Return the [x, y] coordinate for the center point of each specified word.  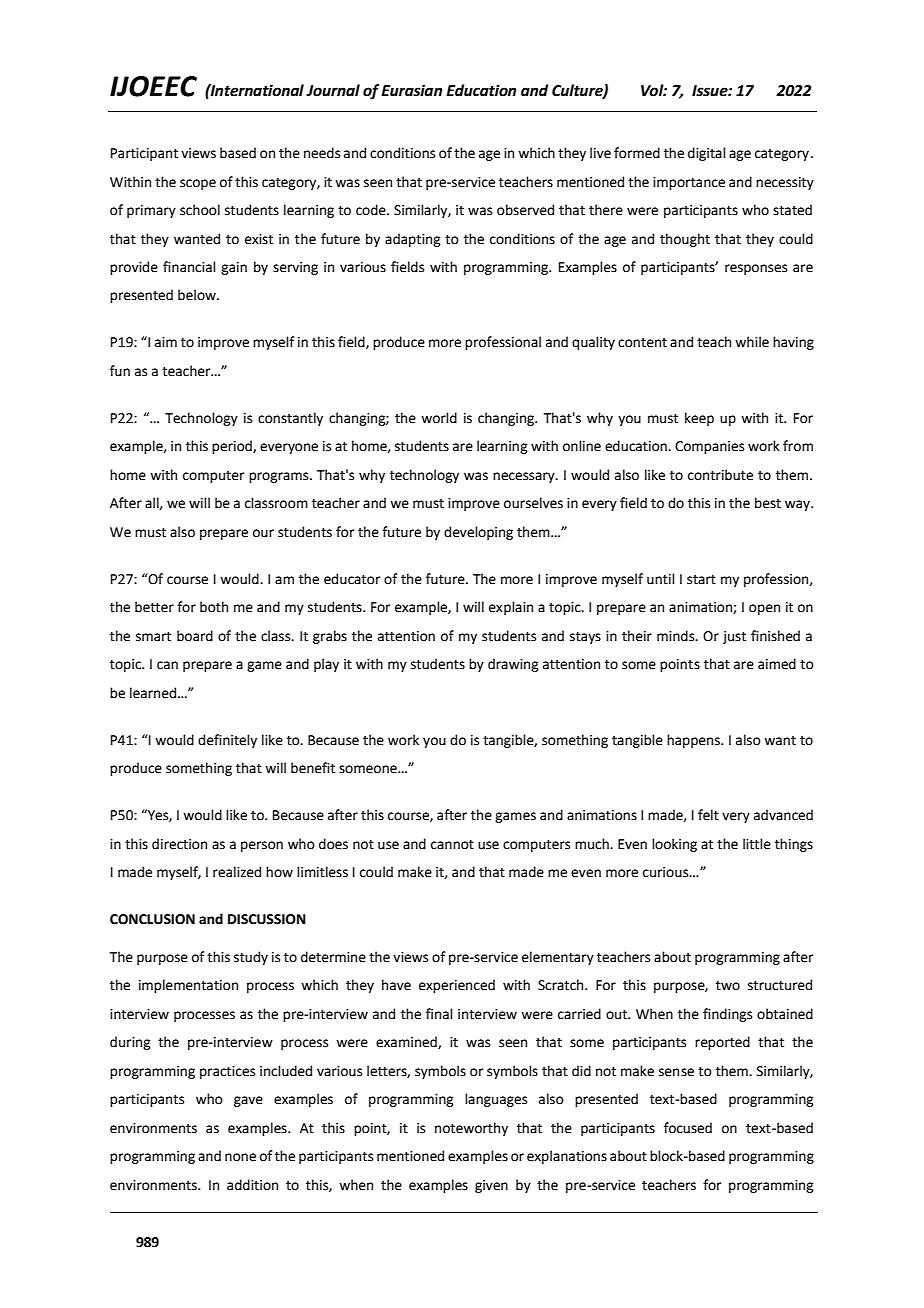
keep [699, 419]
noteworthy [471, 1129]
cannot [452, 845]
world [439, 418]
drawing [513, 665]
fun [120, 371]
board [195, 636]
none [240, 1157]
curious [667, 872]
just [734, 637]
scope [198, 184]
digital [707, 154]
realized [237, 872]
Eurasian [411, 90]
